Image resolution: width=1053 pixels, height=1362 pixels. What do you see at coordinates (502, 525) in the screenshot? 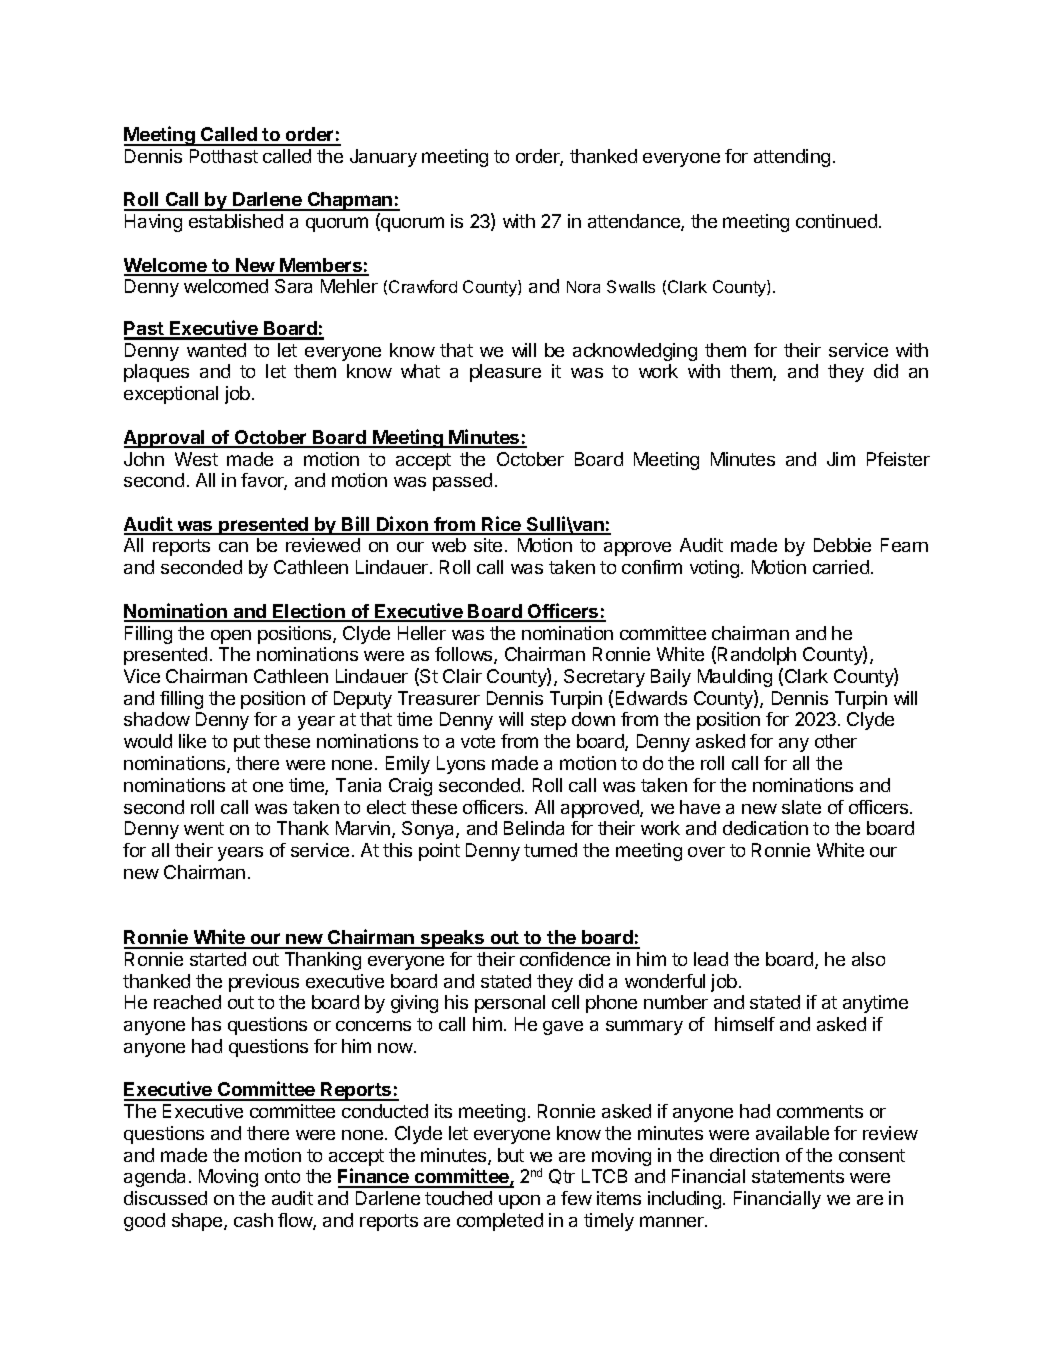
I see `Rice` at bounding box center [502, 525].
